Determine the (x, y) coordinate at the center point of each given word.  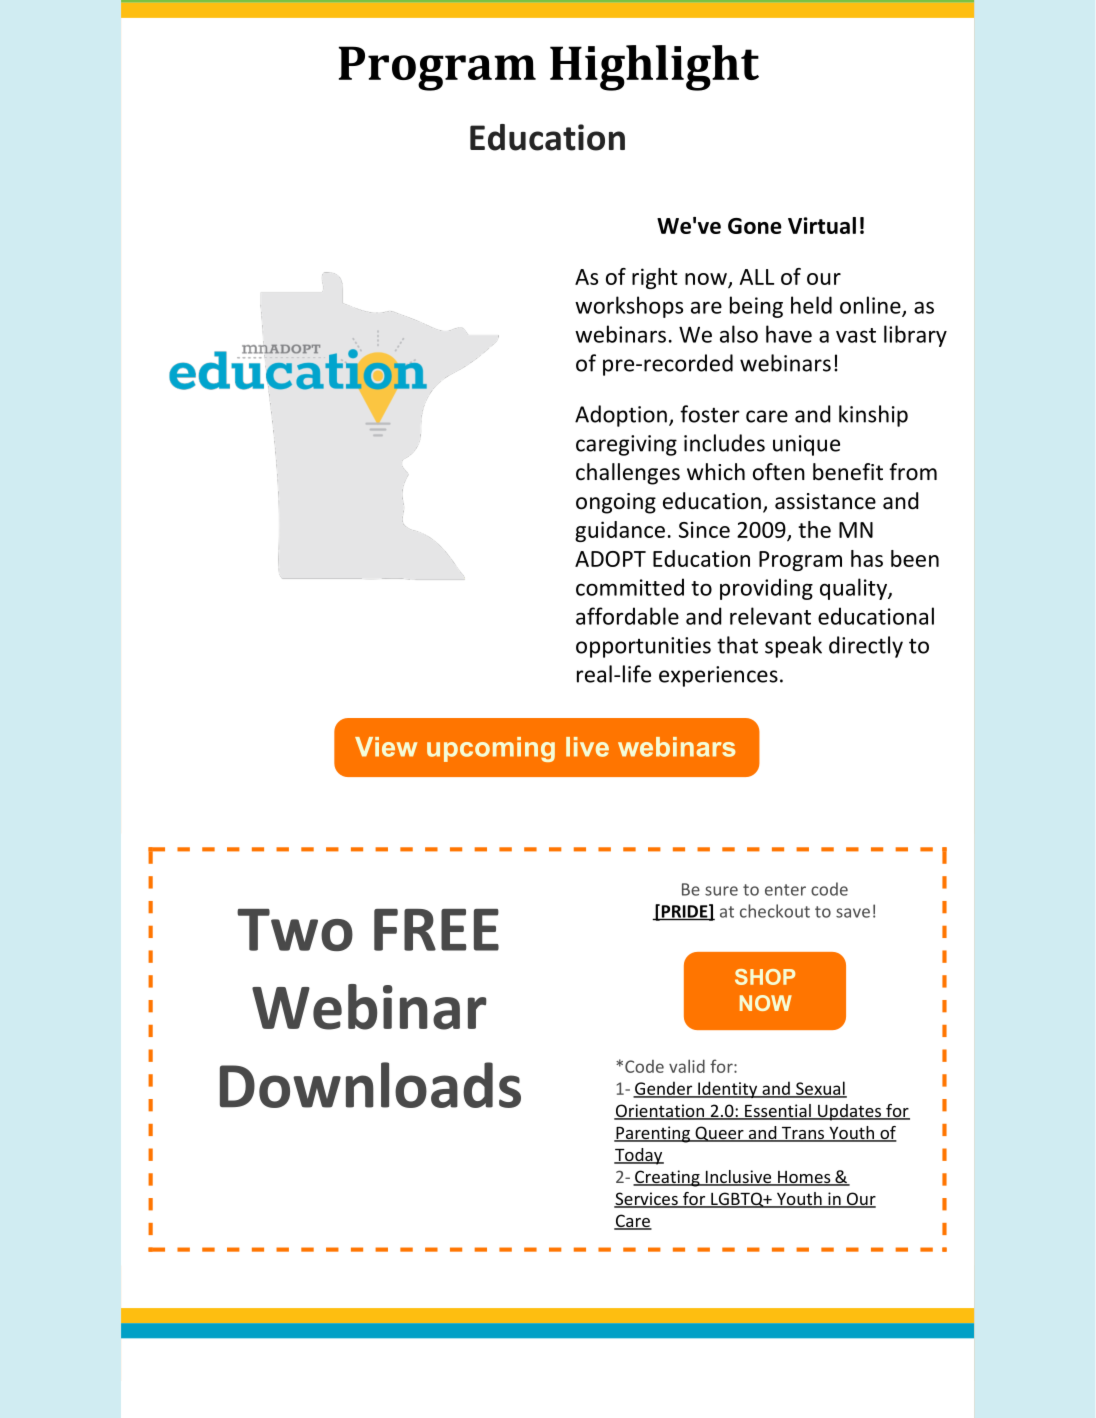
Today (639, 1156)
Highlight (654, 68)
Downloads (370, 1085)
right (655, 278)
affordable (627, 616)
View (386, 747)
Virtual (822, 225)
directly (866, 647)
